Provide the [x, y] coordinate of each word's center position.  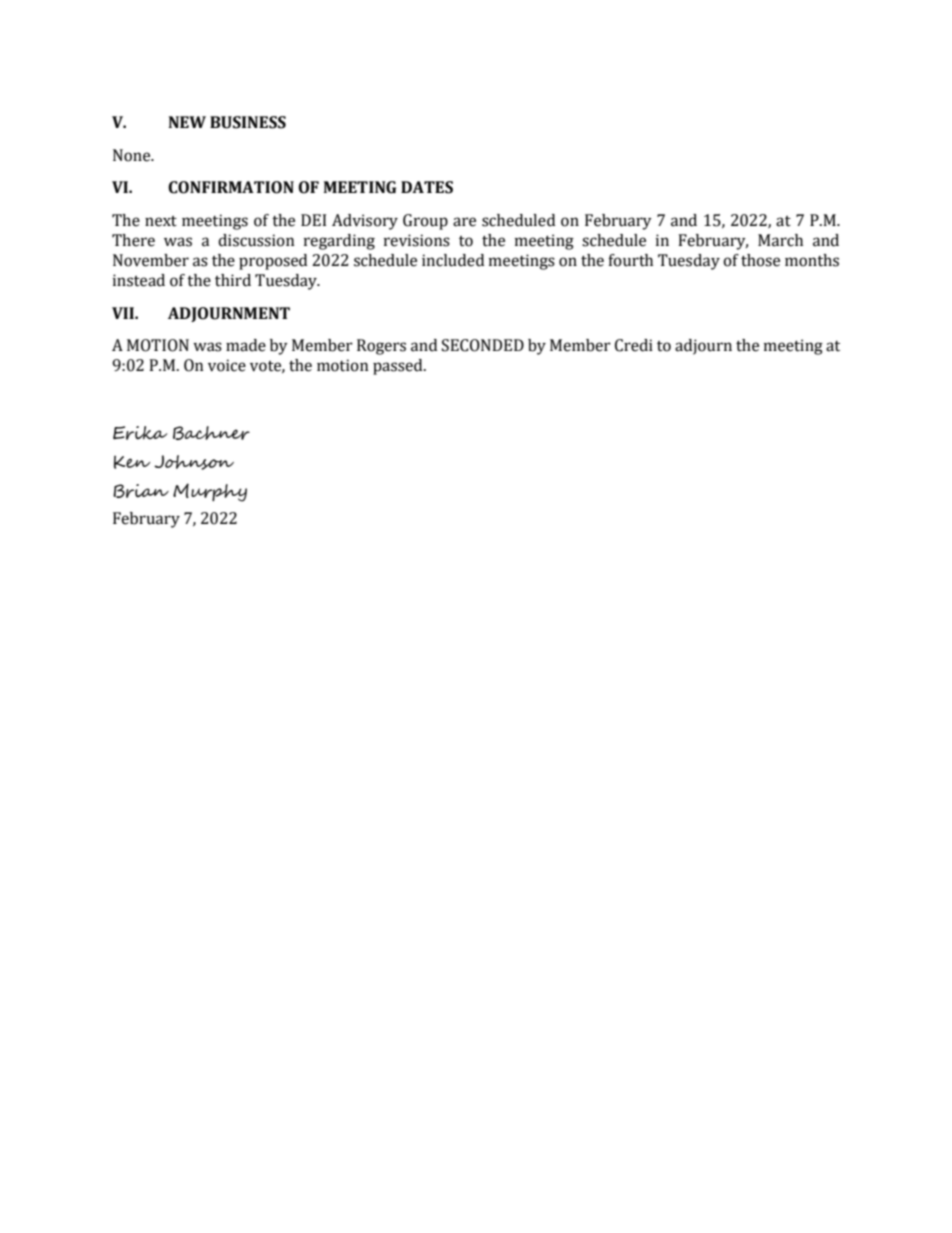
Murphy [210, 492]
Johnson [194, 462]
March [780, 240]
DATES [427, 187]
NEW [187, 122]
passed [399, 367]
